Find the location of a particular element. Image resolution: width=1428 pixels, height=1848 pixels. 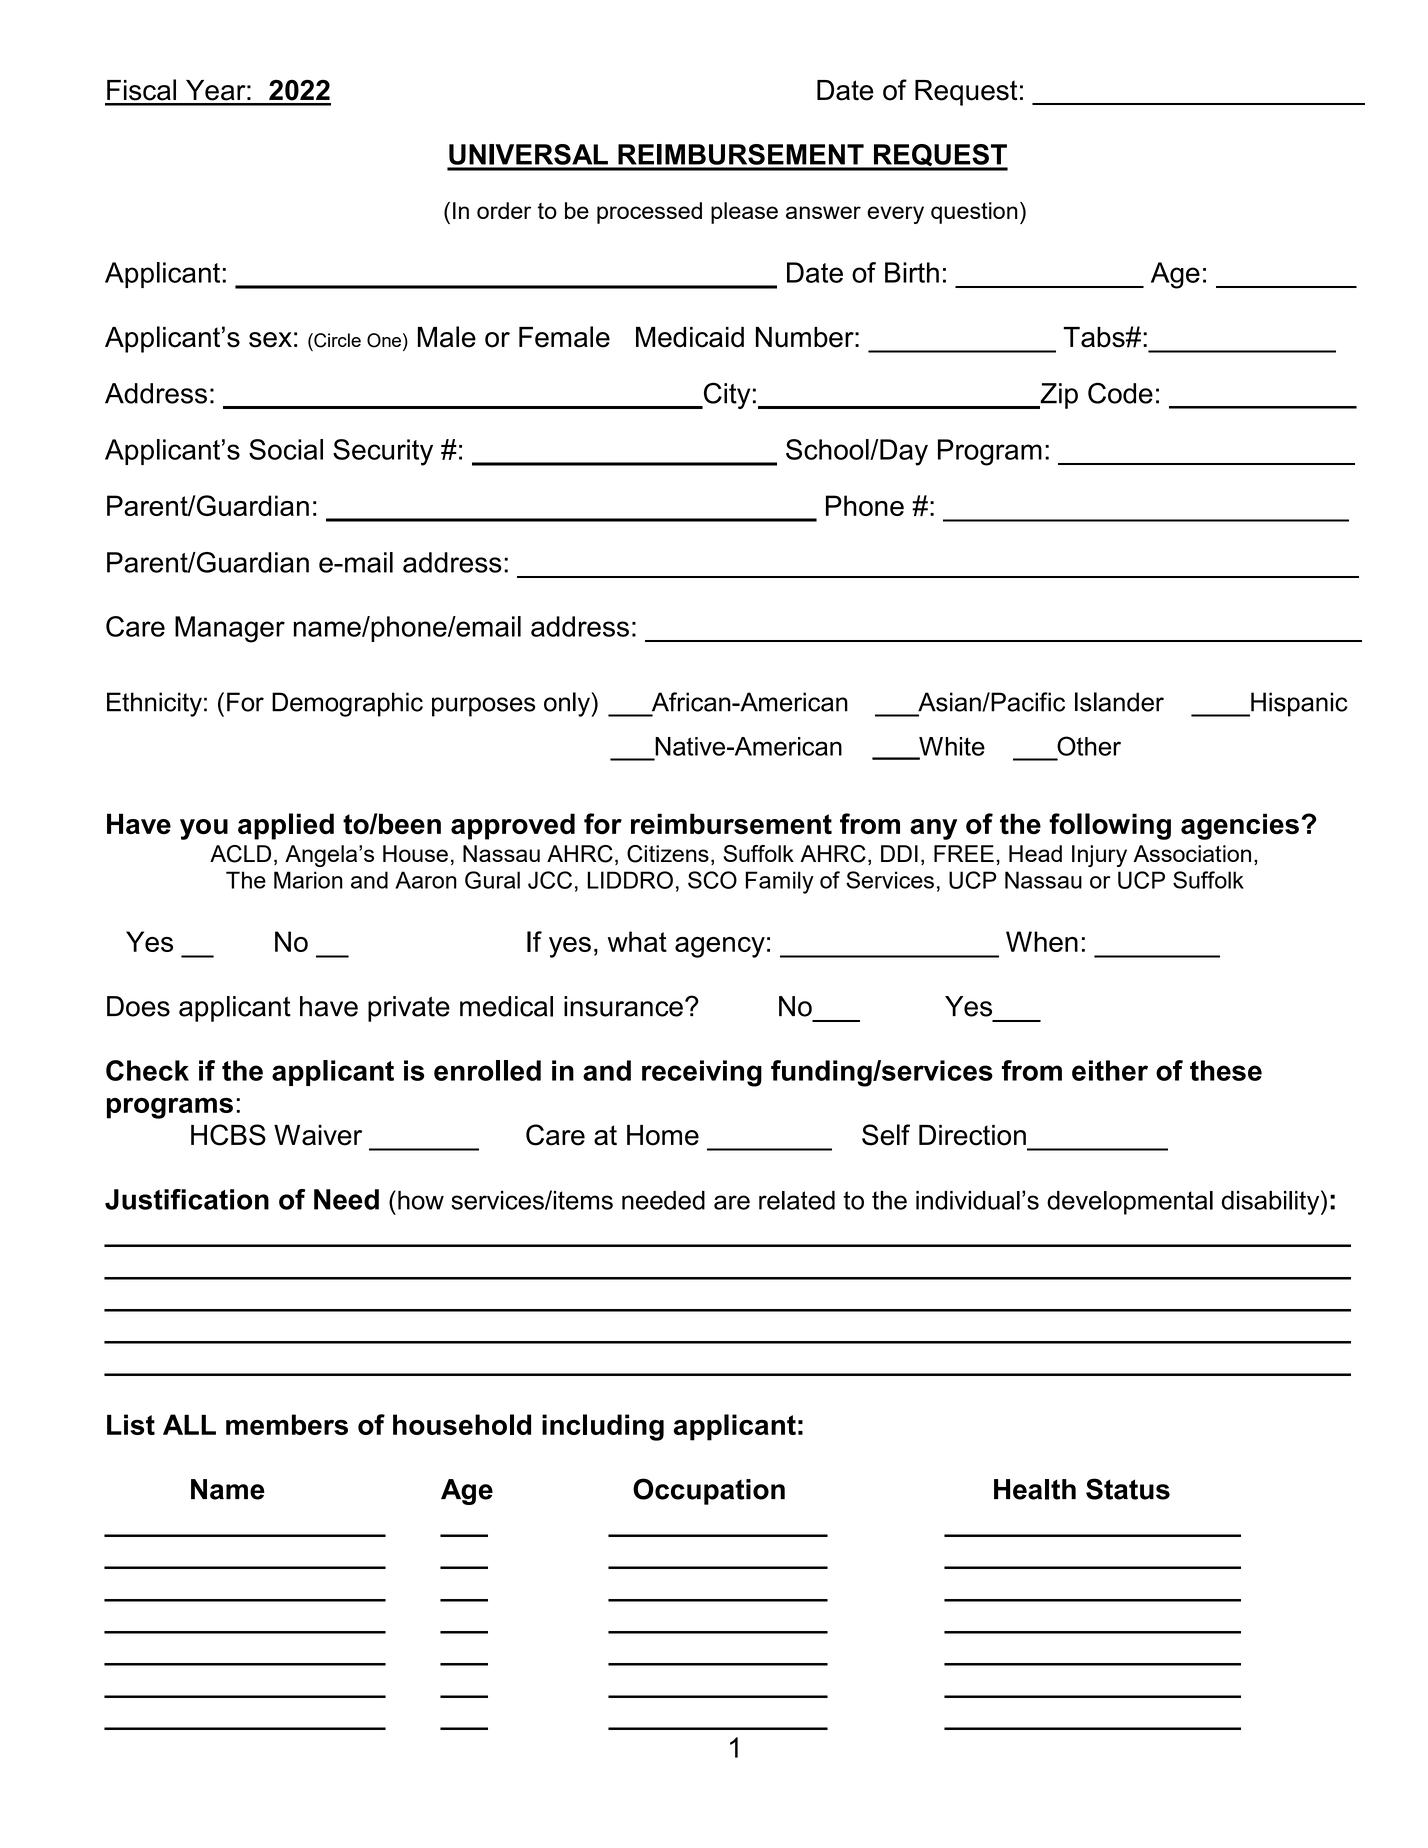

processed is located at coordinates (649, 213).
